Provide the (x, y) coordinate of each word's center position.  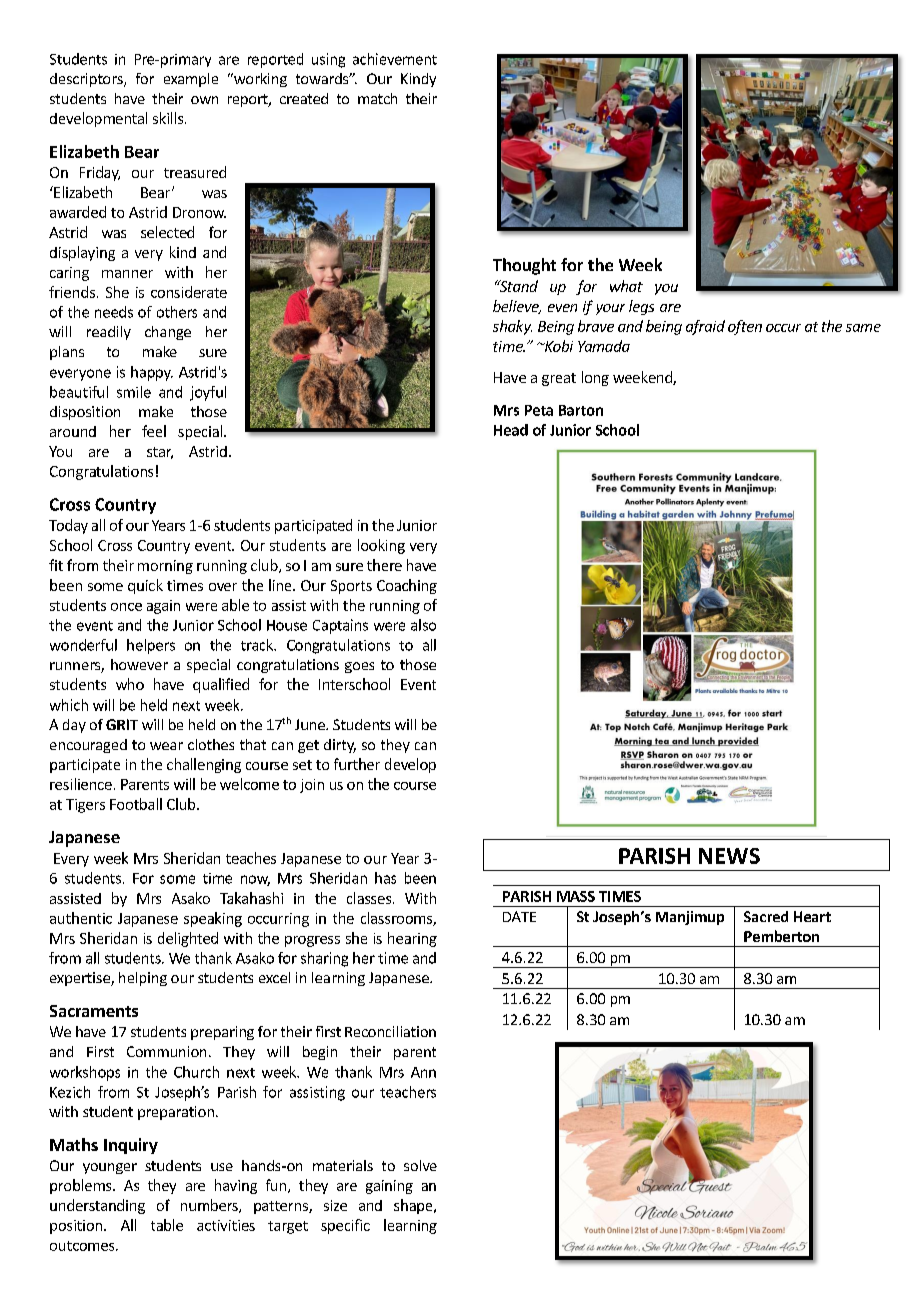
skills (168, 118)
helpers (151, 646)
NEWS (729, 856)
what (626, 286)
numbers (210, 1206)
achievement (395, 59)
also (423, 625)
